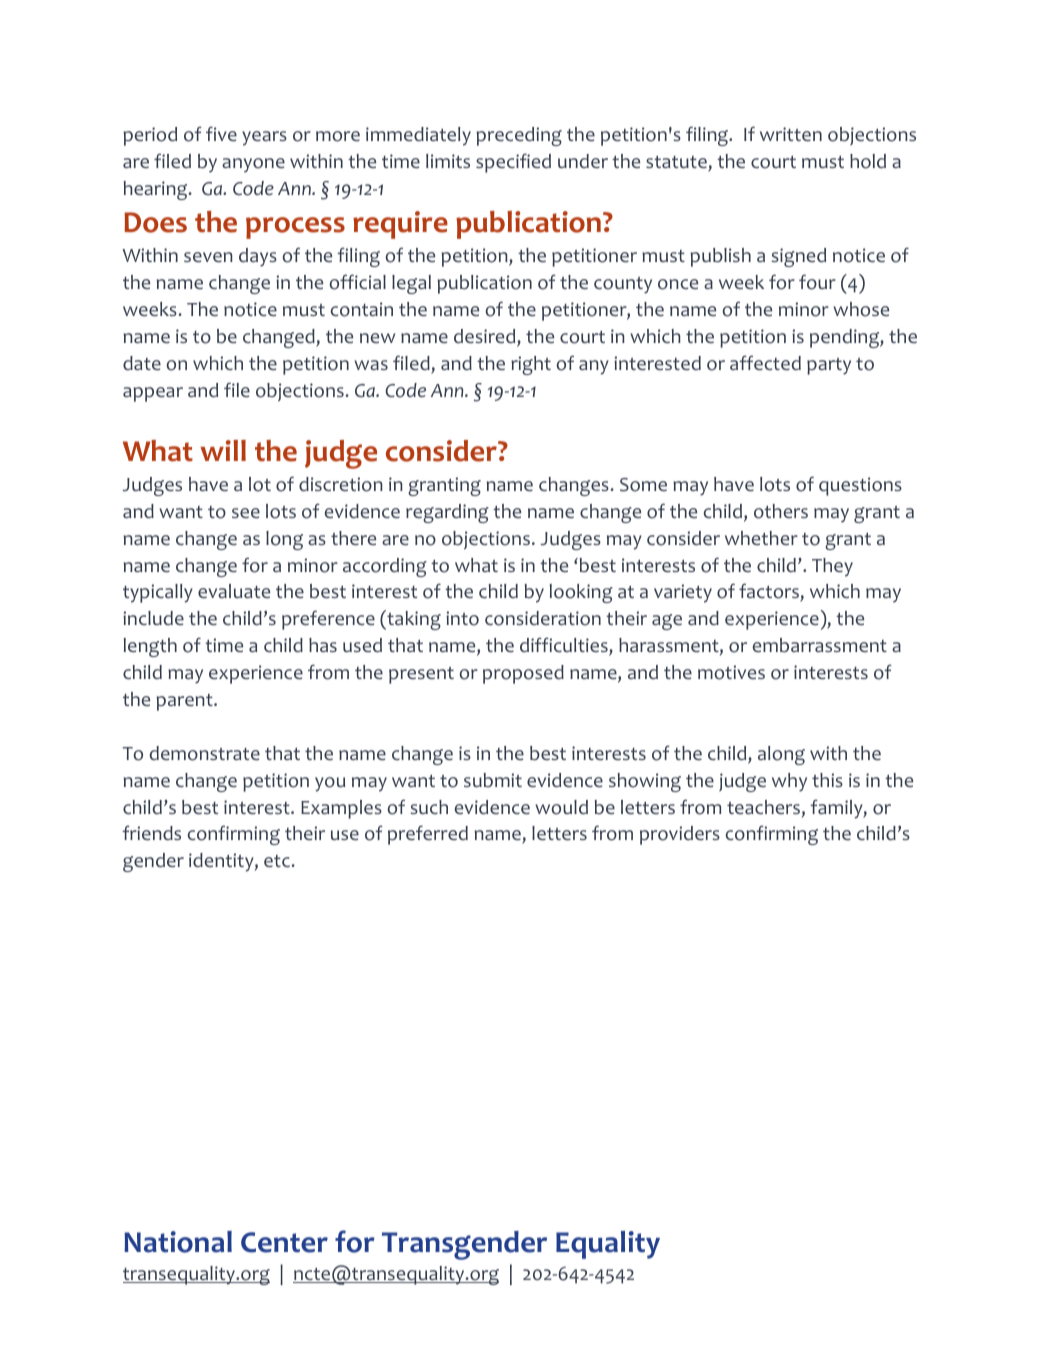 This screenshot has width=1041, height=1347. Describe the element at coordinates (284, 1242) in the screenshot. I see `Center` at that location.
